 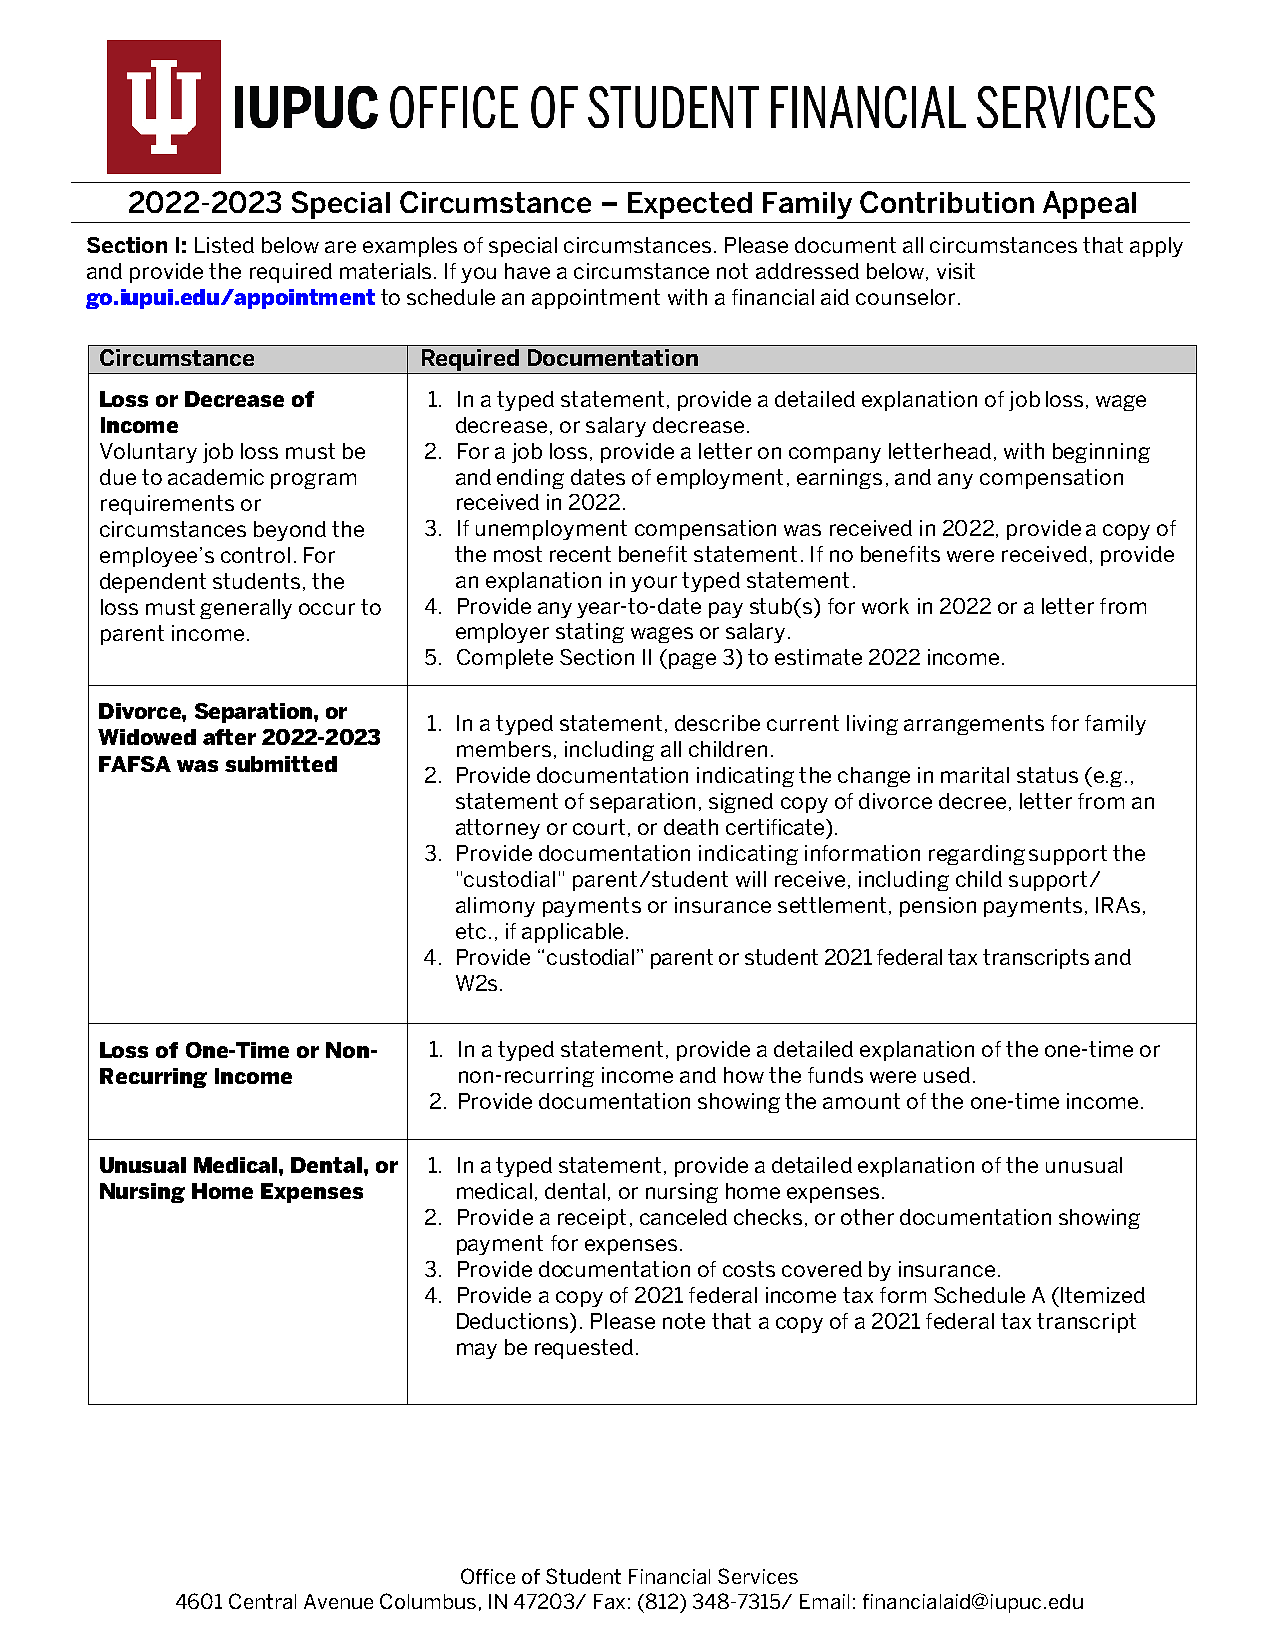 I want to click on Expected, so click(x=690, y=205).
